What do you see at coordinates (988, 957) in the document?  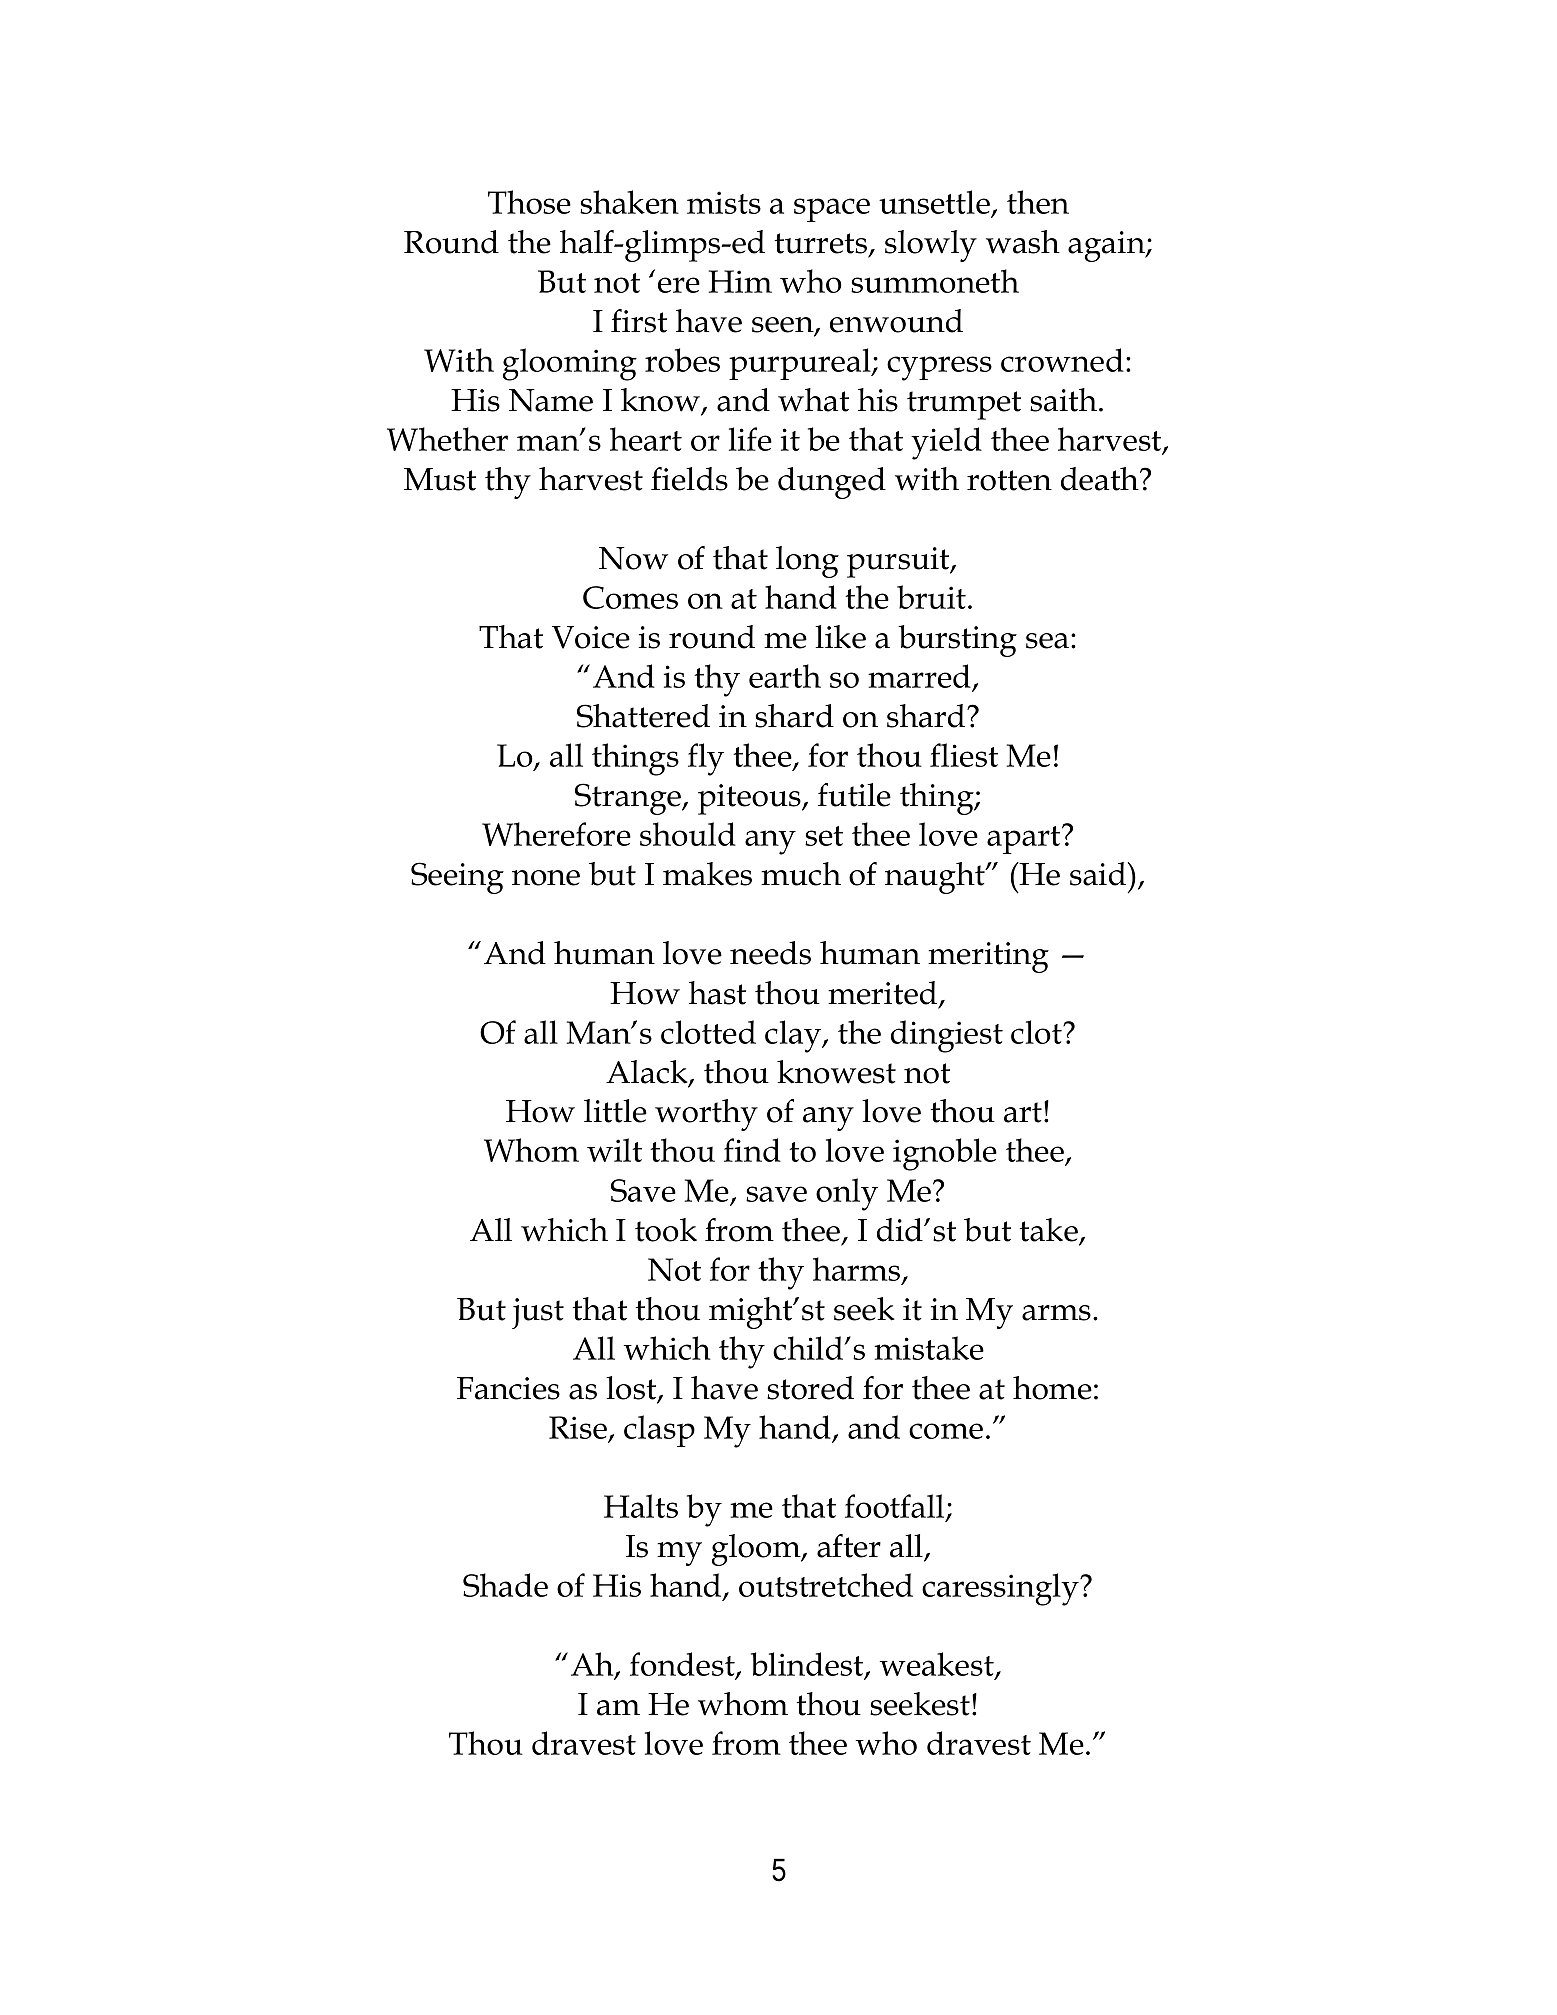 I see `meriting` at bounding box center [988, 957].
